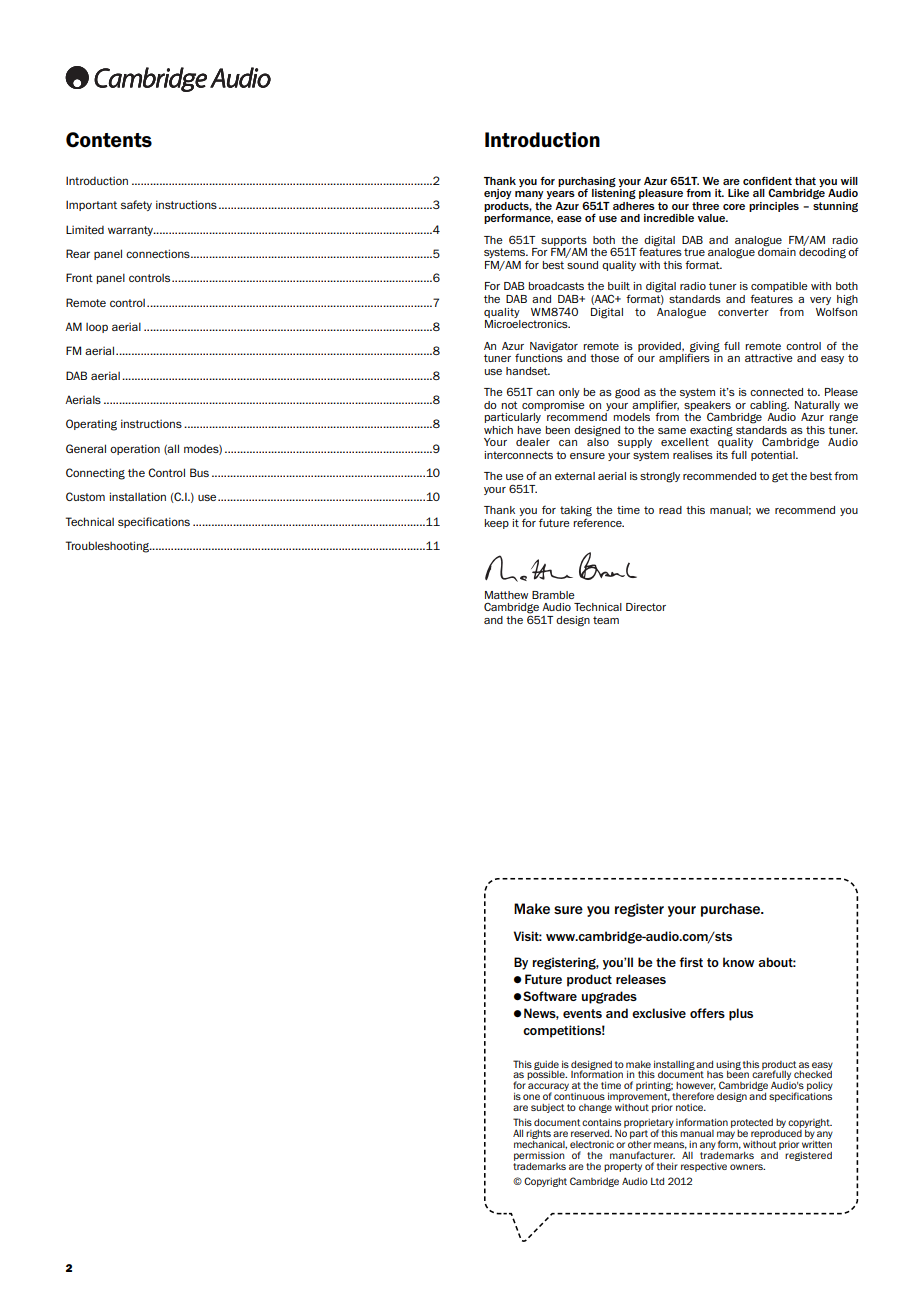 This page has width=924, height=1308. Describe the element at coordinates (767, 180) in the page. I see `confident` at that location.
